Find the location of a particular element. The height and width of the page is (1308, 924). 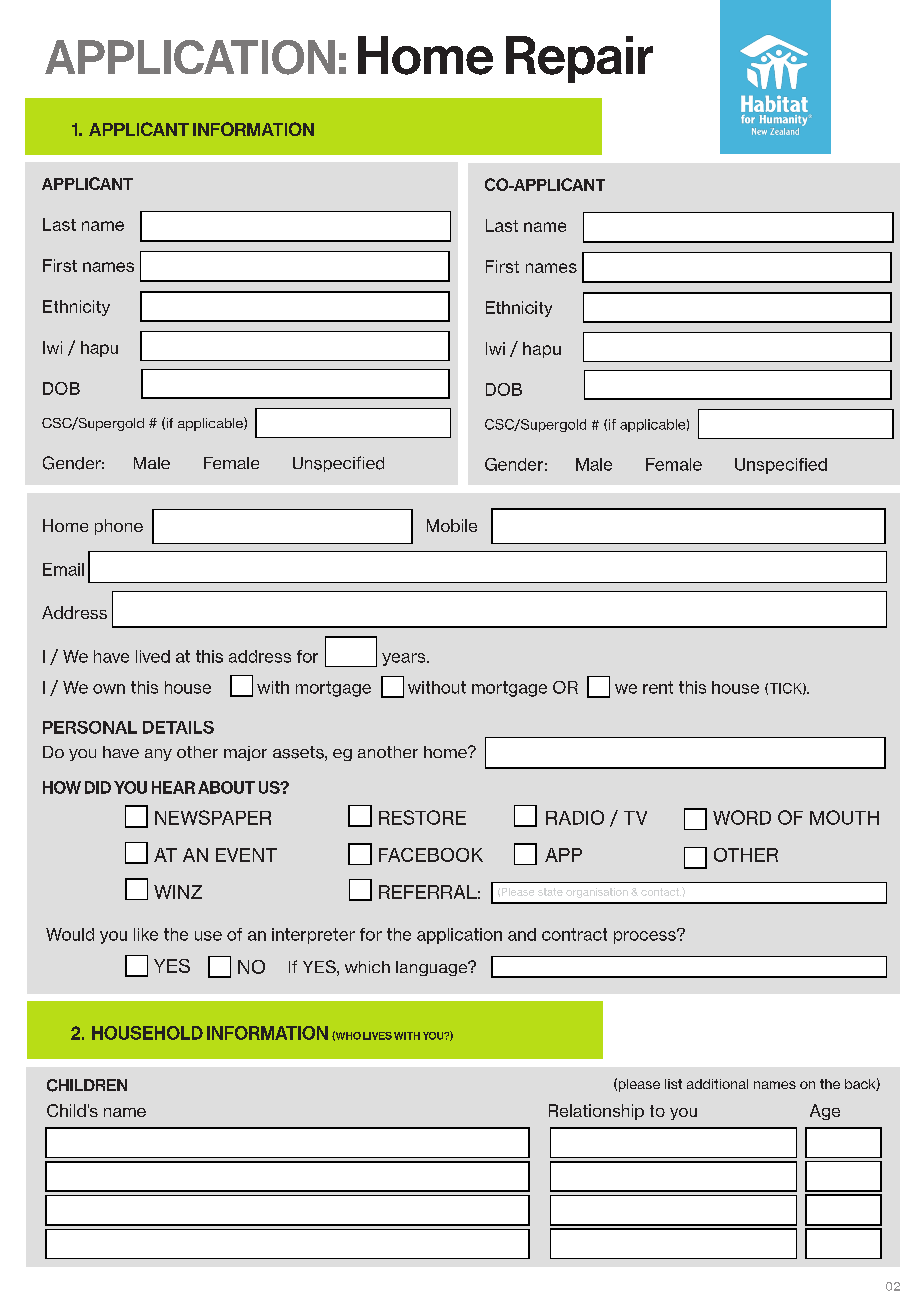

Mobile is located at coordinates (452, 525).
